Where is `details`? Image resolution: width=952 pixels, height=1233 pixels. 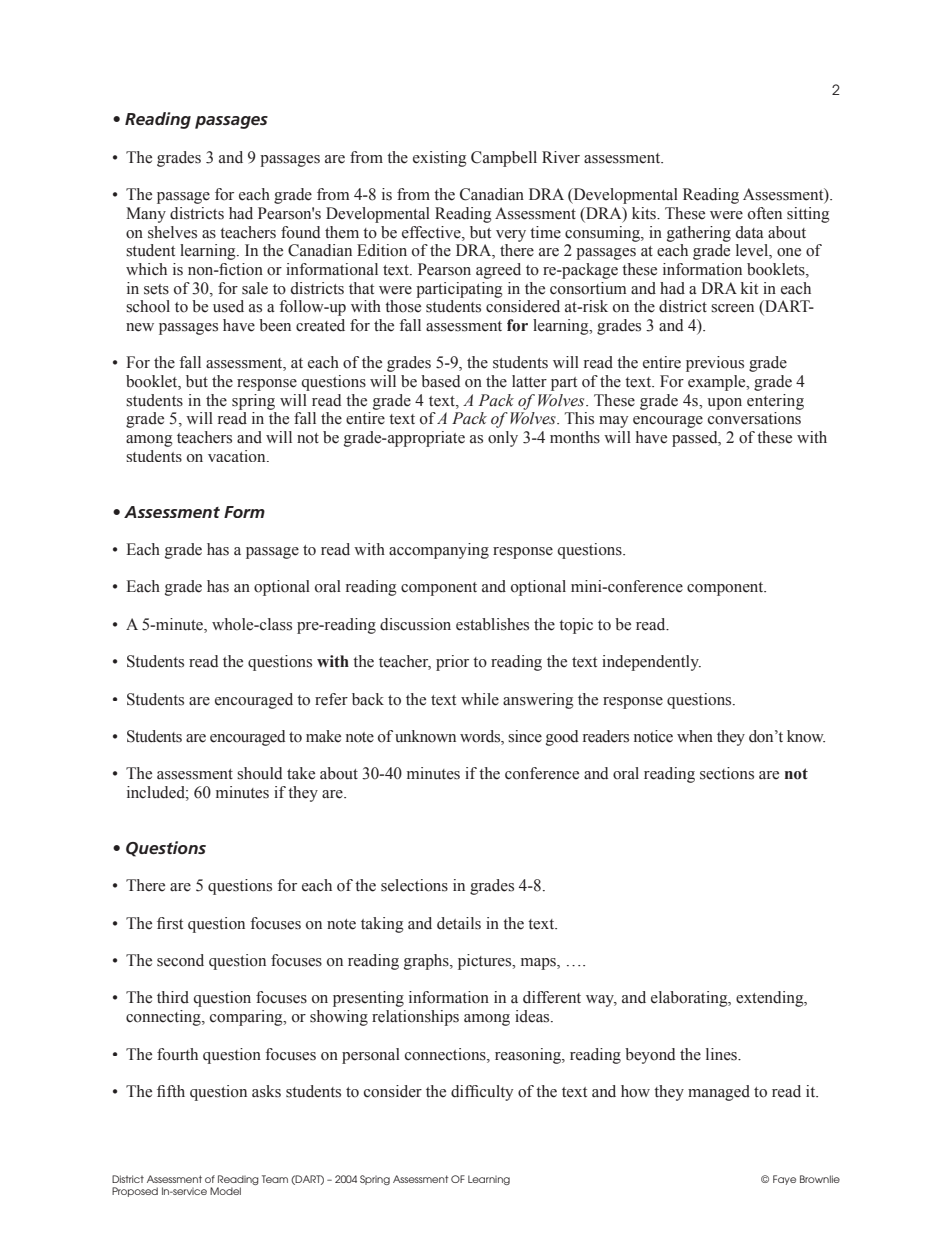
details is located at coordinates (459, 923).
